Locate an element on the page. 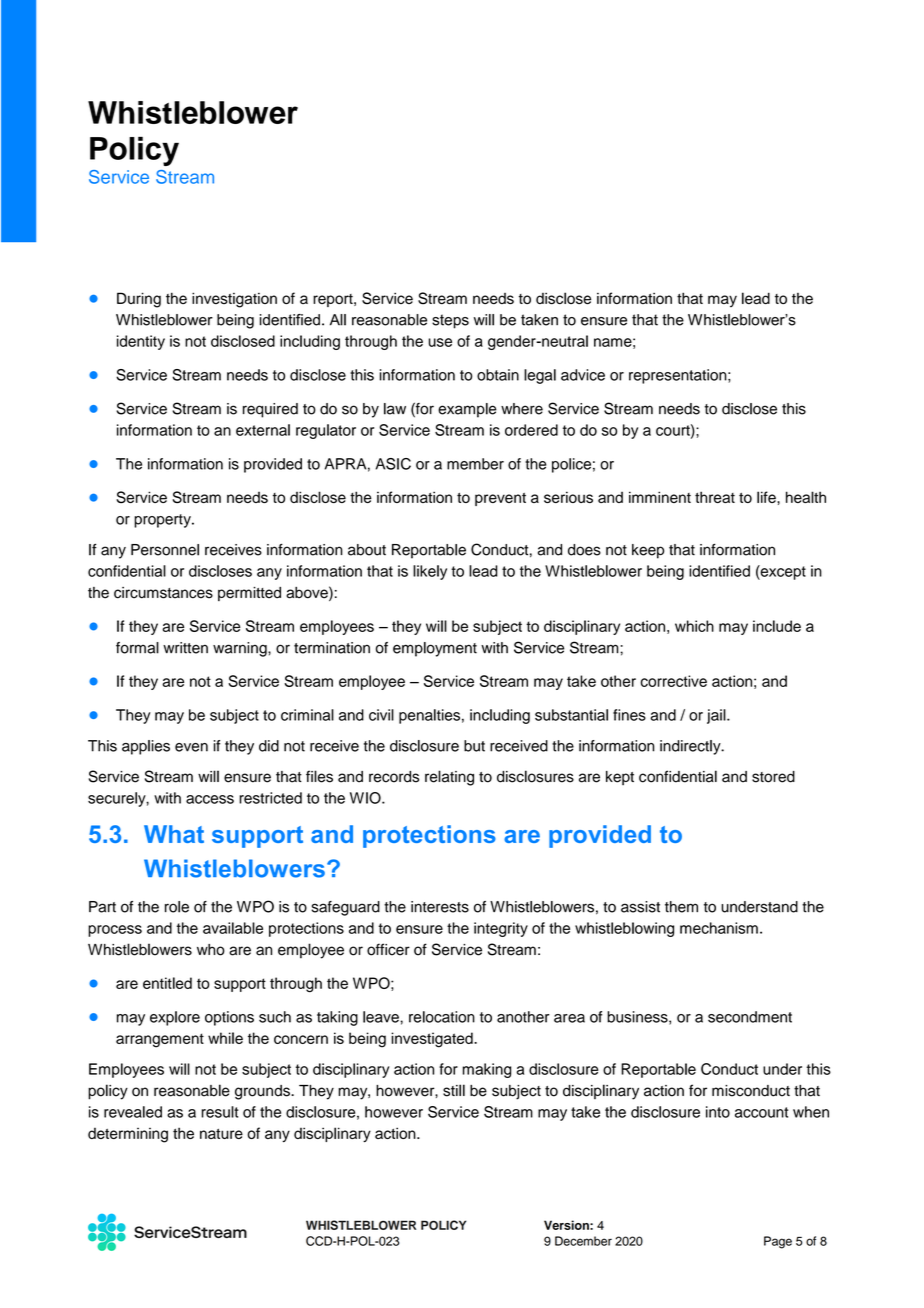 Image resolution: width=924 pixels, height=1308 pixels. December is located at coordinates (583, 1241).
